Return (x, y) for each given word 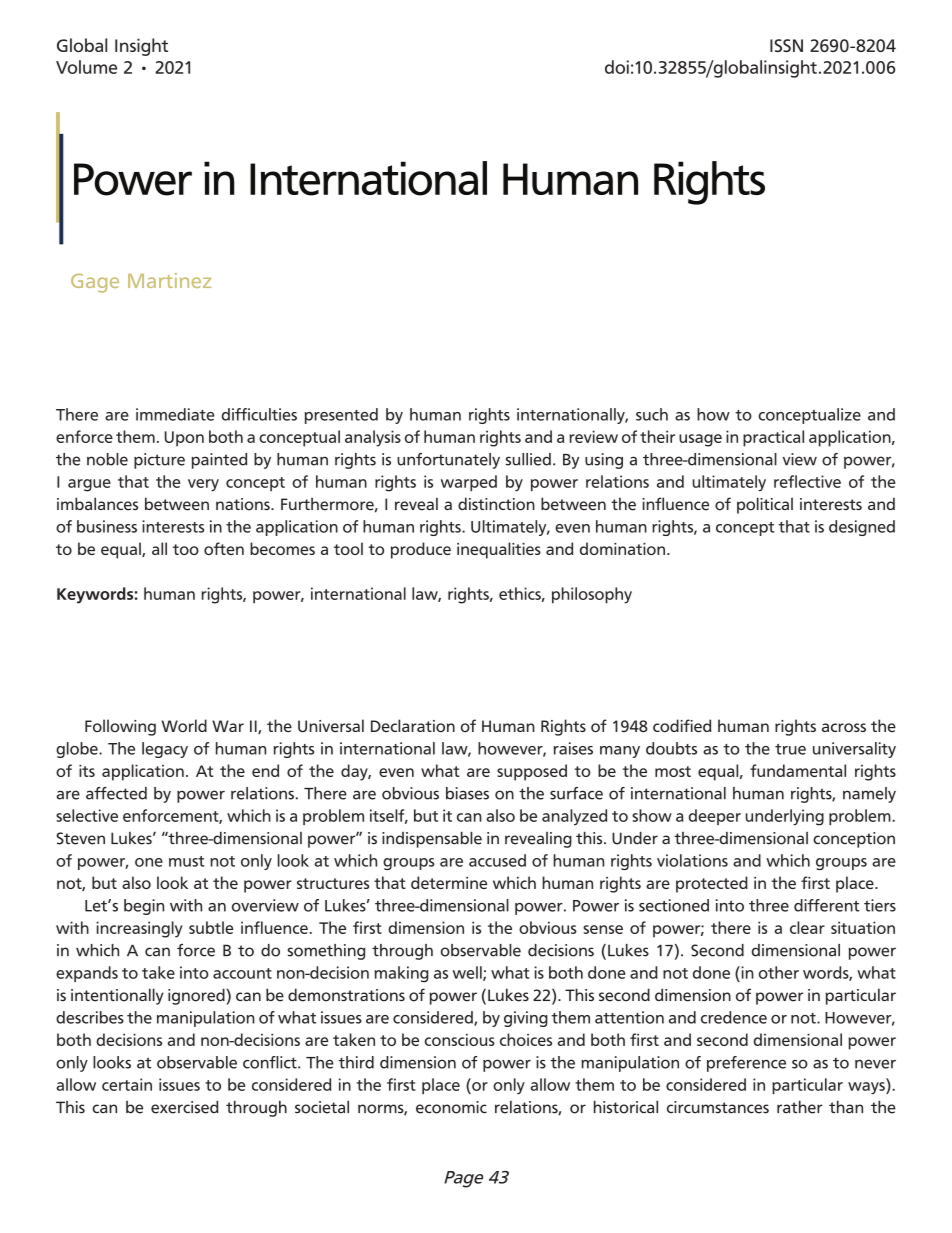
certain (127, 1084)
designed (862, 528)
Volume (86, 67)
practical (773, 438)
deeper (715, 817)
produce (421, 550)
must (187, 861)
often (224, 548)
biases (467, 793)
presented (341, 416)
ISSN (786, 45)
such (652, 414)
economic (451, 1107)
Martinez (169, 280)
